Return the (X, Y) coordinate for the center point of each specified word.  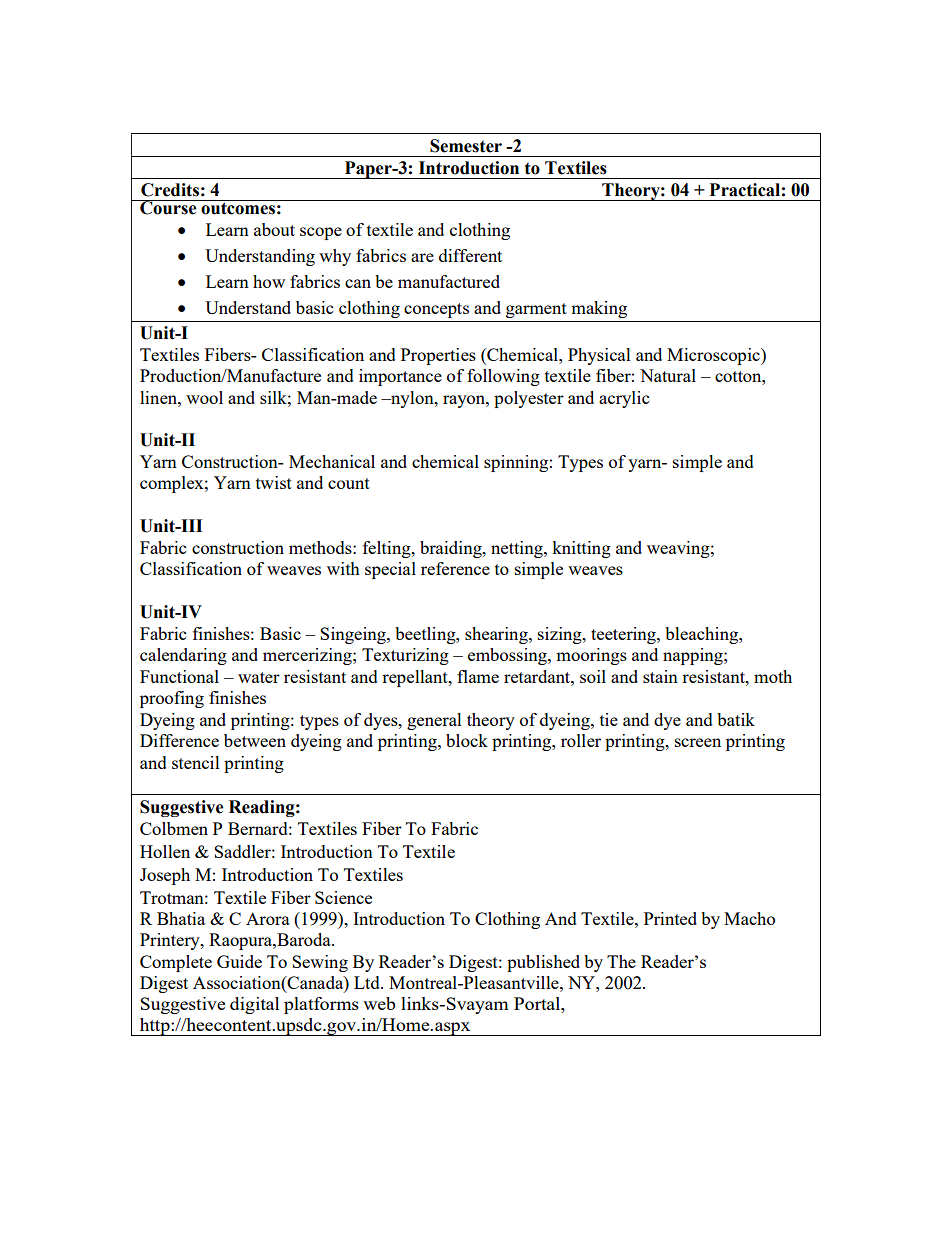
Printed (670, 918)
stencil (196, 762)
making (599, 309)
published (543, 963)
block (467, 740)
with (343, 568)
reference (455, 568)
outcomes (238, 207)
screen (698, 742)
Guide (239, 961)
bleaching (702, 635)
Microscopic (714, 356)
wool (204, 397)
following (503, 377)
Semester (466, 146)
